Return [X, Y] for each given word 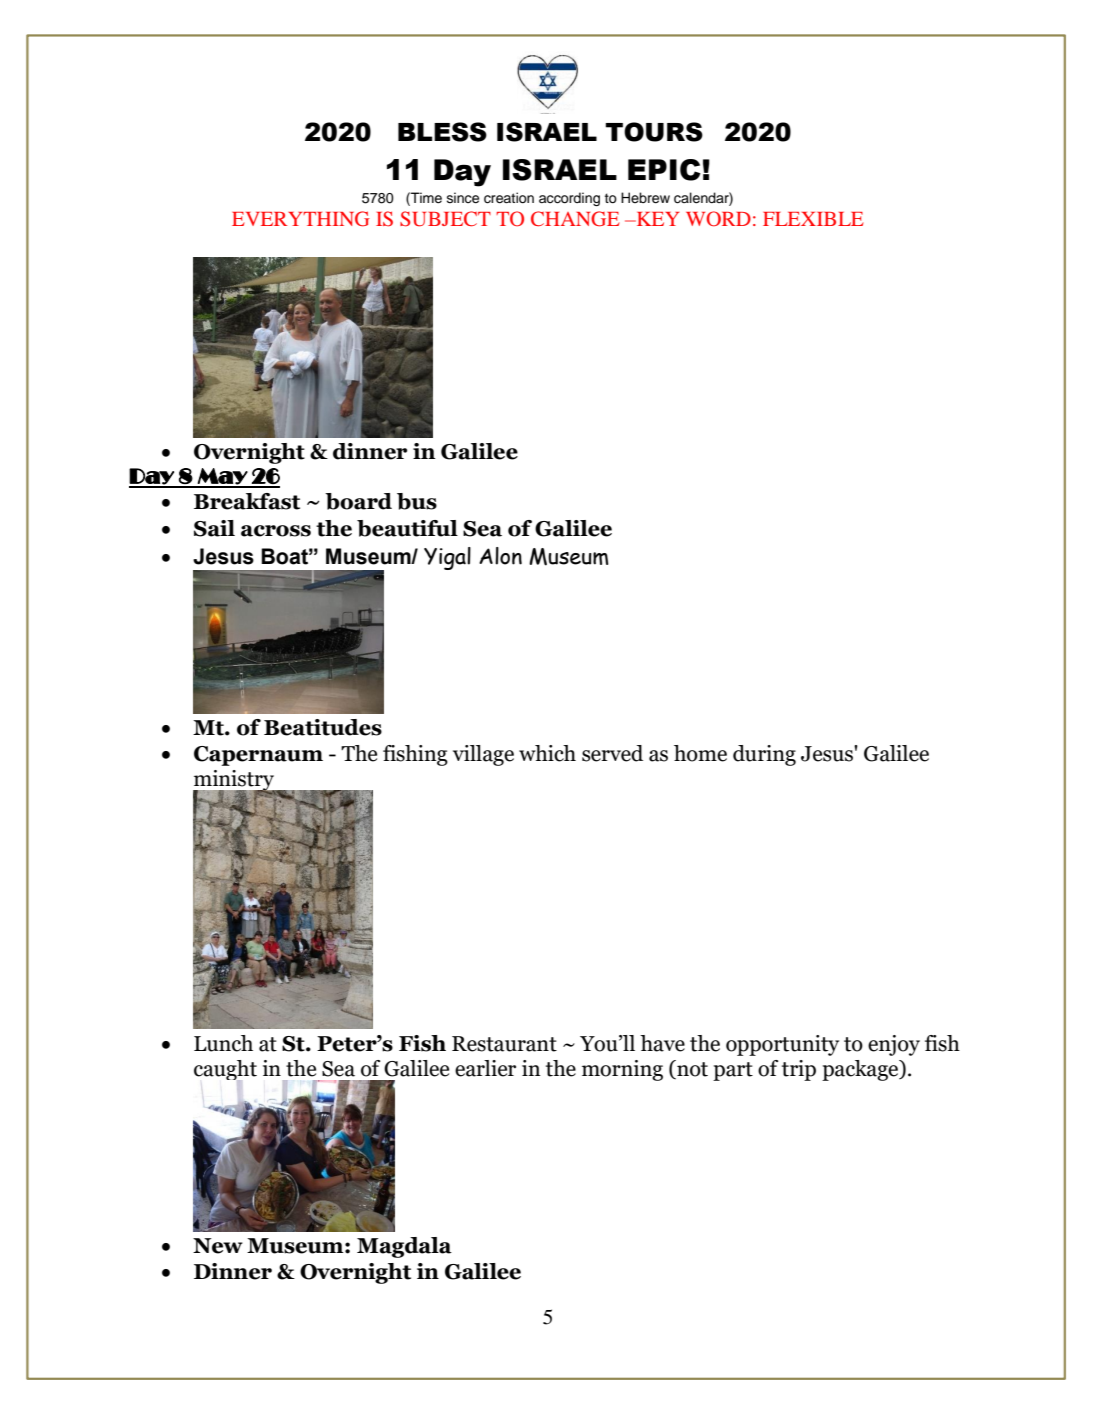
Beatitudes [323, 727]
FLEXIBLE [813, 219]
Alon [500, 556]
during [764, 755]
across [276, 531]
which [547, 753]
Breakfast [247, 501]
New [218, 1246]
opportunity [782, 1045]
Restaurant [504, 1044]
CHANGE [575, 219]
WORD [718, 219]
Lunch [223, 1043]
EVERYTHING [301, 219]
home [700, 753]
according [569, 199]
